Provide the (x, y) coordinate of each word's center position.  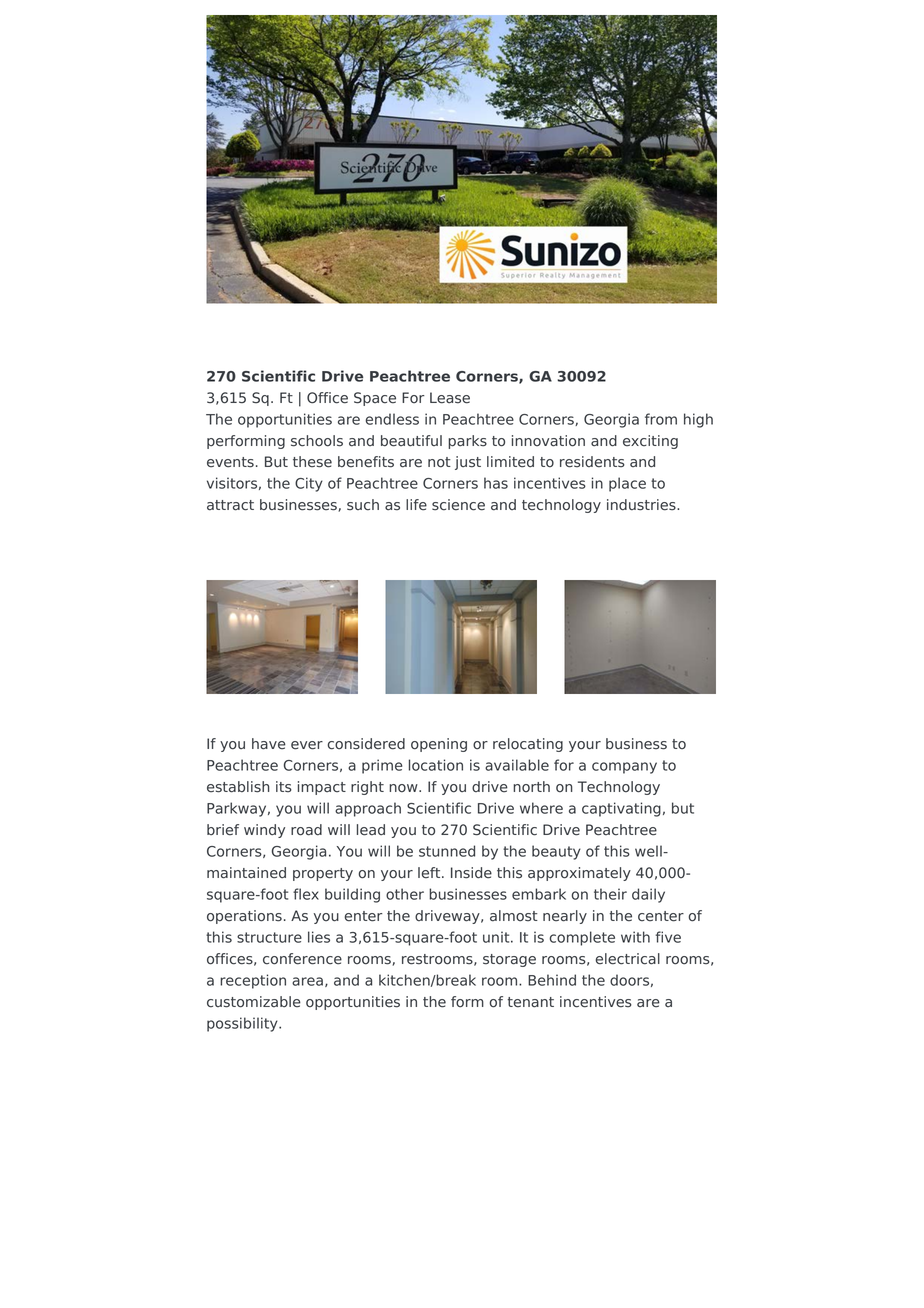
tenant (531, 1002)
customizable (254, 1002)
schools (317, 441)
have (269, 744)
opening (439, 745)
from (661, 419)
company (624, 768)
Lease (450, 398)
